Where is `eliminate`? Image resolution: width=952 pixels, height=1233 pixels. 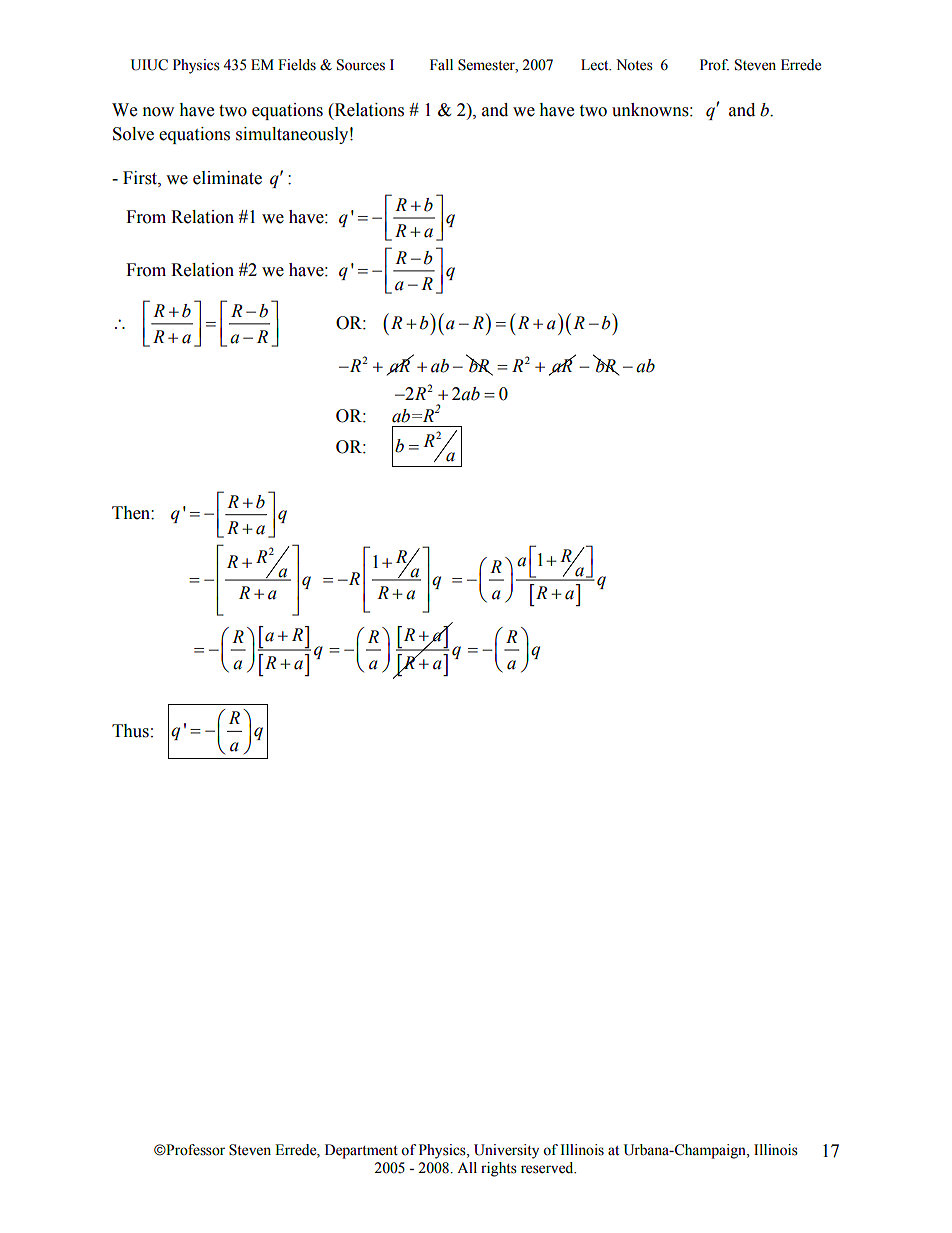 eliminate is located at coordinates (227, 178).
